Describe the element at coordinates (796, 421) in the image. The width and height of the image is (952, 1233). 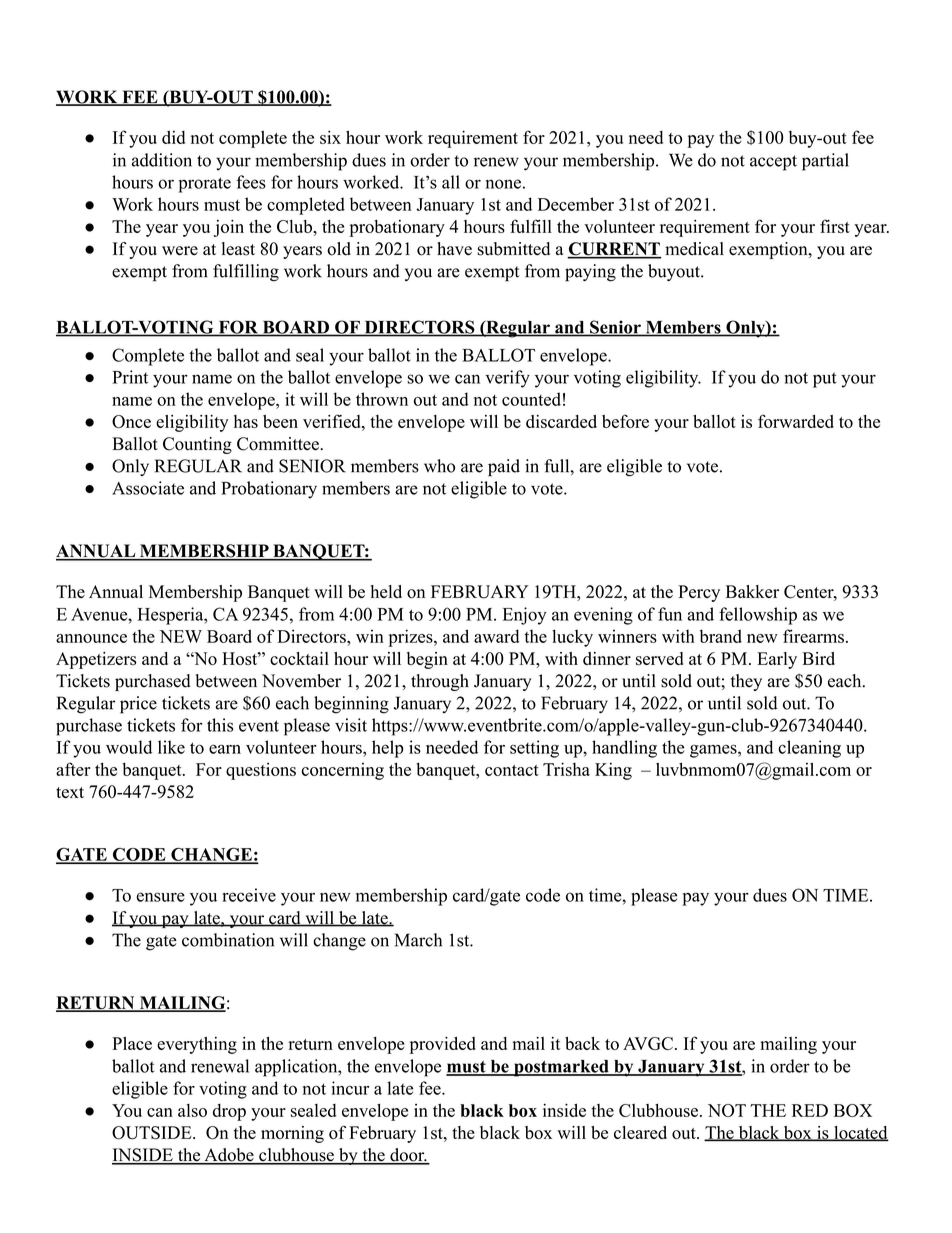
I see `forwarded` at that location.
